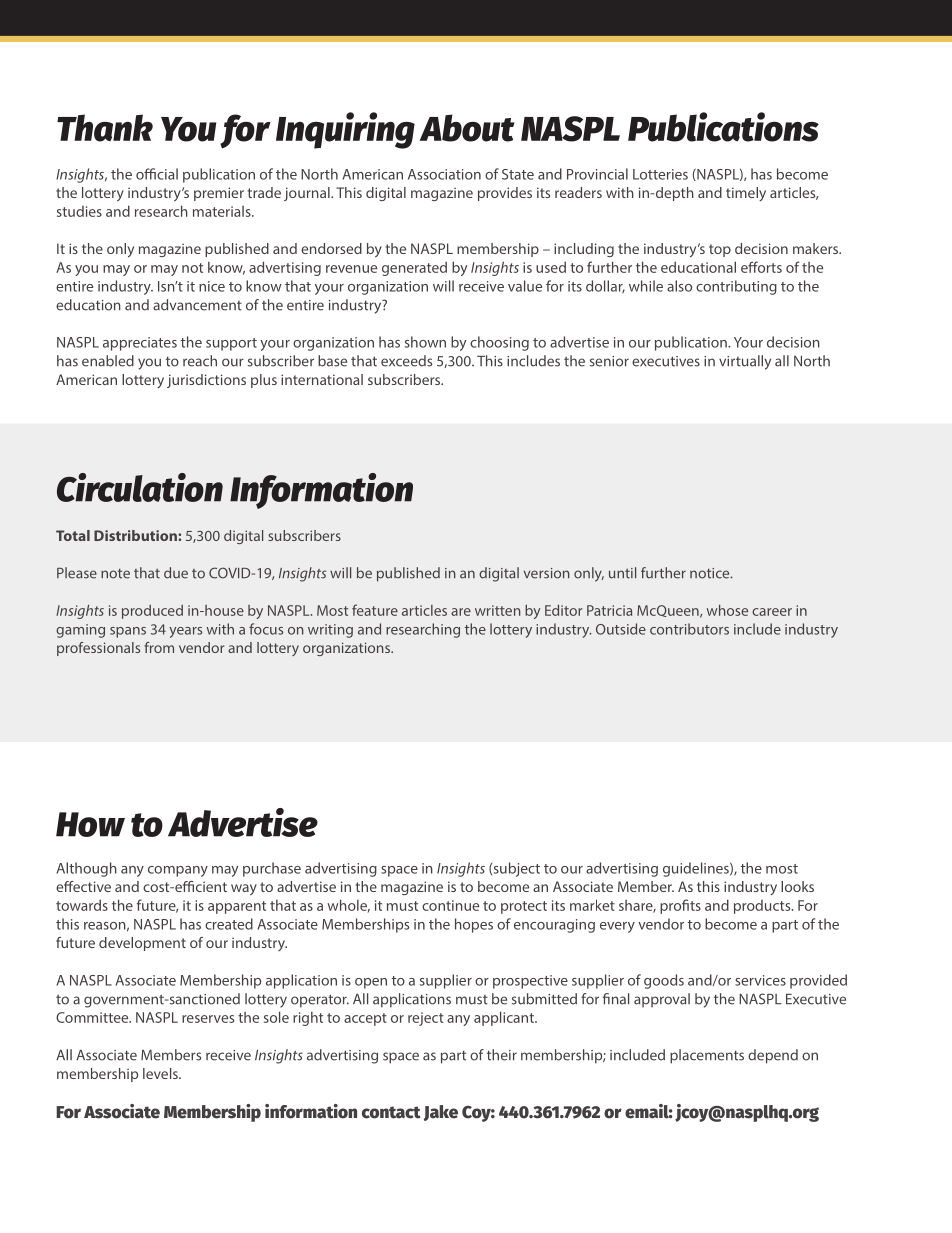 This document has width=952, height=1233. I want to click on official, so click(157, 174).
